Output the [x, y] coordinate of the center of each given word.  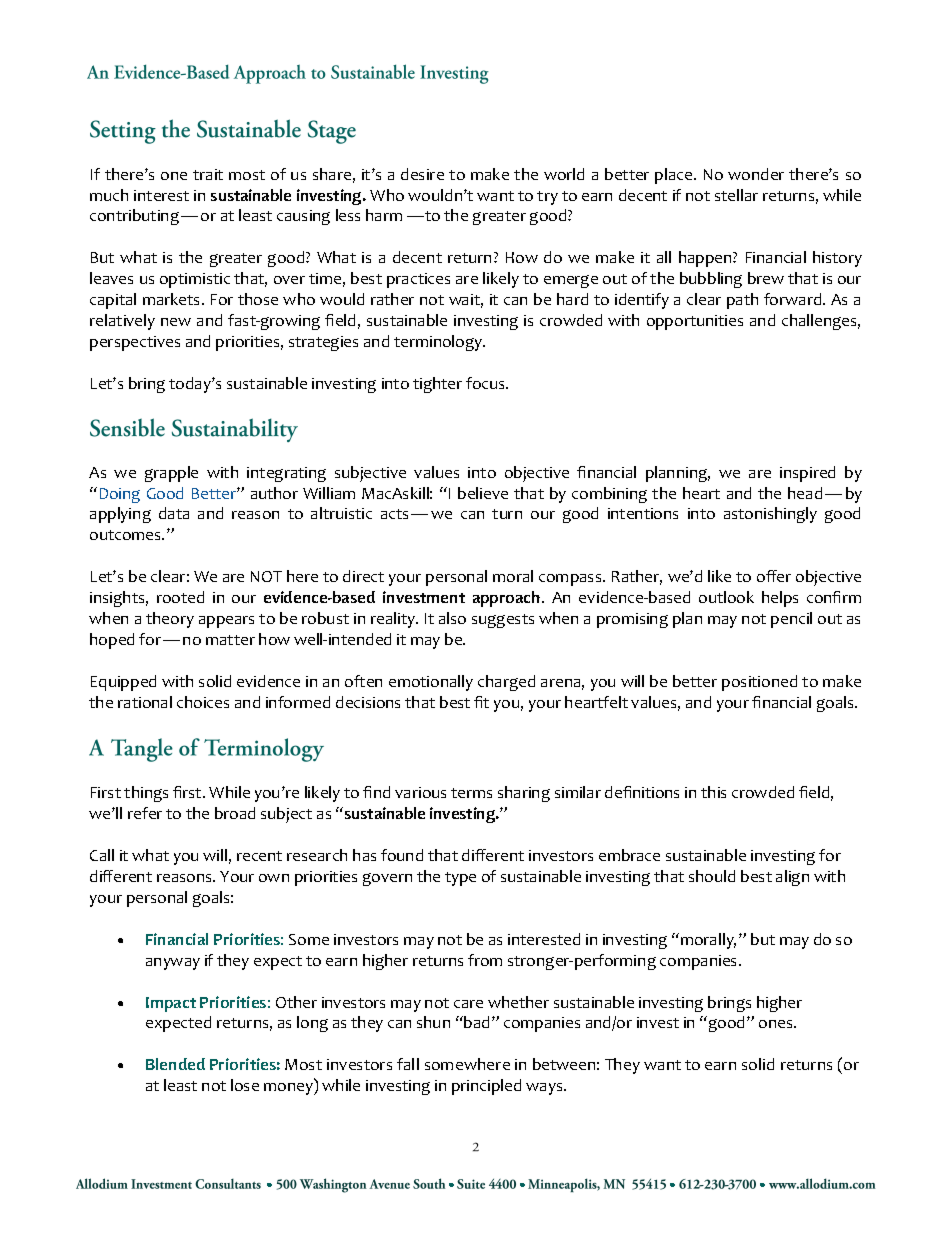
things [146, 794]
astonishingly [770, 515]
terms [471, 793]
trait [208, 174]
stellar [736, 195]
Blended [175, 1064]
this [713, 792]
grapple [171, 474]
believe [483, 493]
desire [422, 174]
